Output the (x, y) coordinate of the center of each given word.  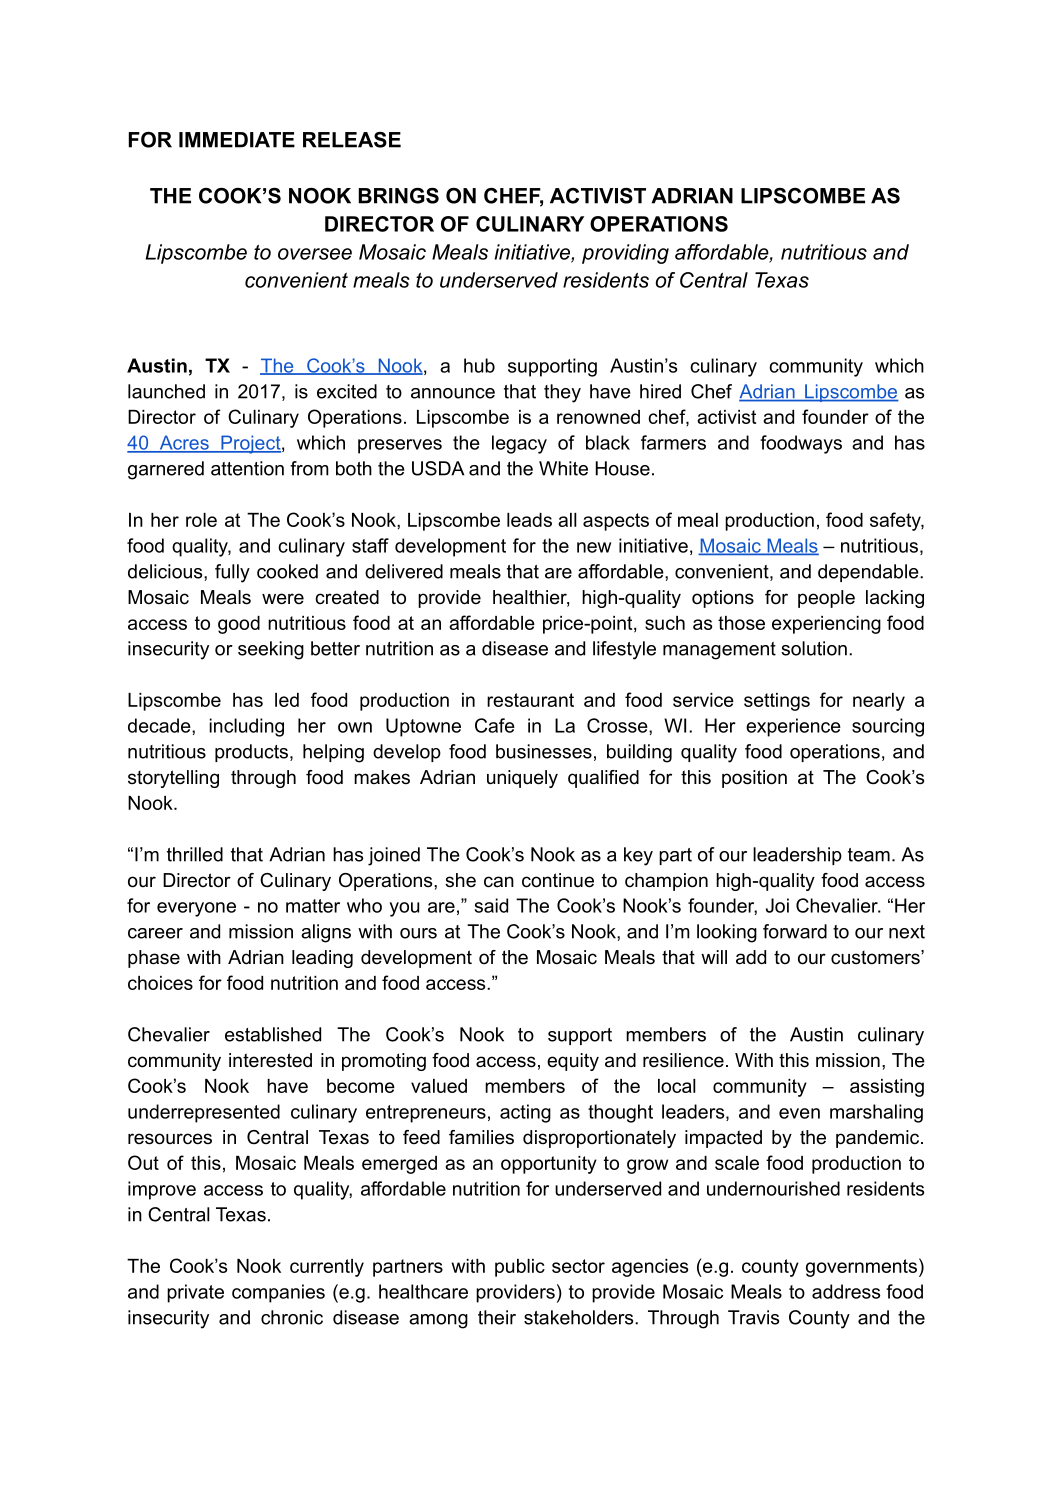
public (520, 1268)
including (246, 727)
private (195, 1293)
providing (625, 254)
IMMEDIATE (237, 140)
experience (793, 727)
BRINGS (398, 196)
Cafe (495, 725)
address (846, 1291)
